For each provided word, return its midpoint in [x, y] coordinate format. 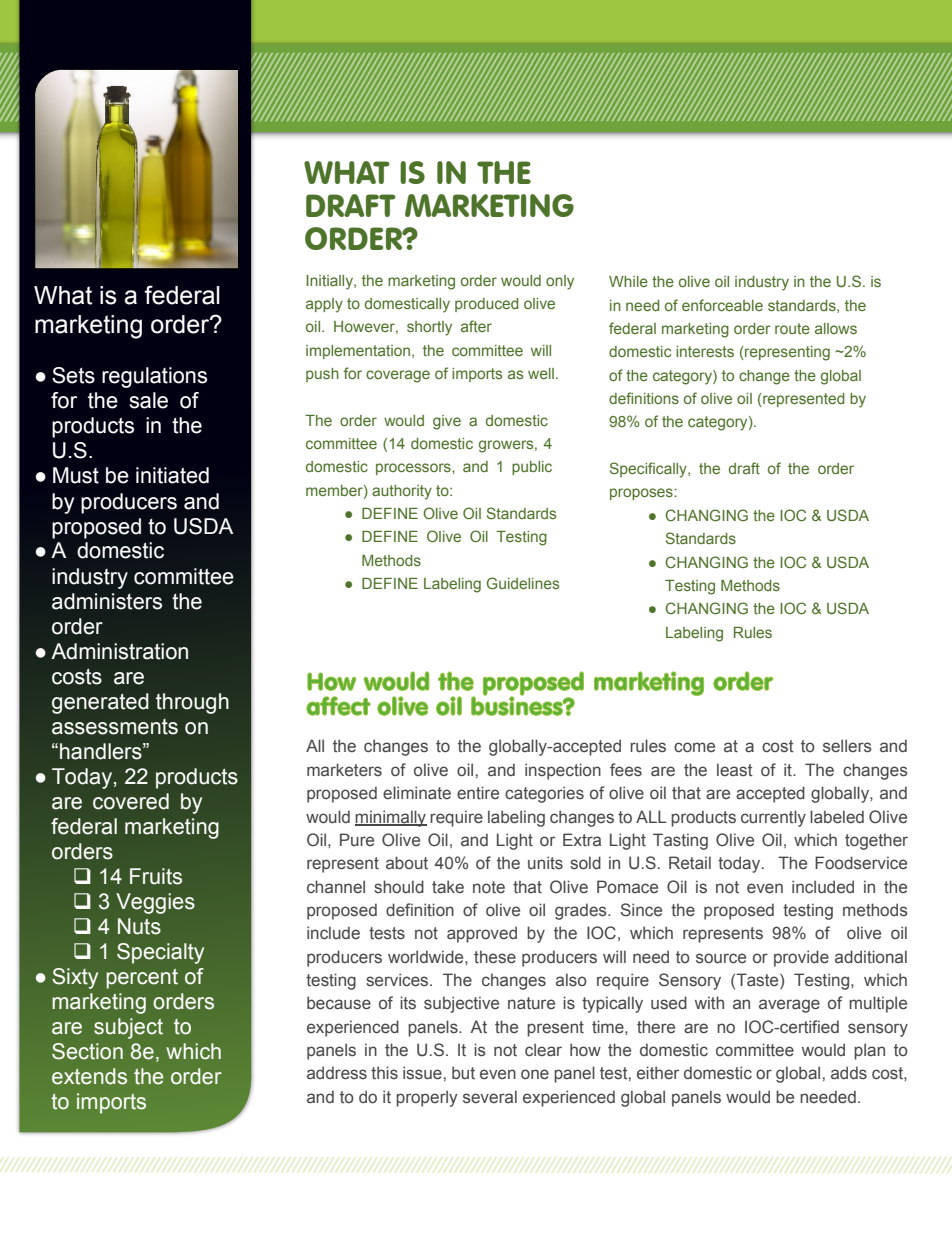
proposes [642, 494]
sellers [847, 746]
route [792, 328]
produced [487, 305]
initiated [172, 475]
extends [89, 1076]
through [192, 703]
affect [338, 706]
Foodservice [861, 863]
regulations [154, 377]
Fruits [156, 876]
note [489, 887]
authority [402, 492]
